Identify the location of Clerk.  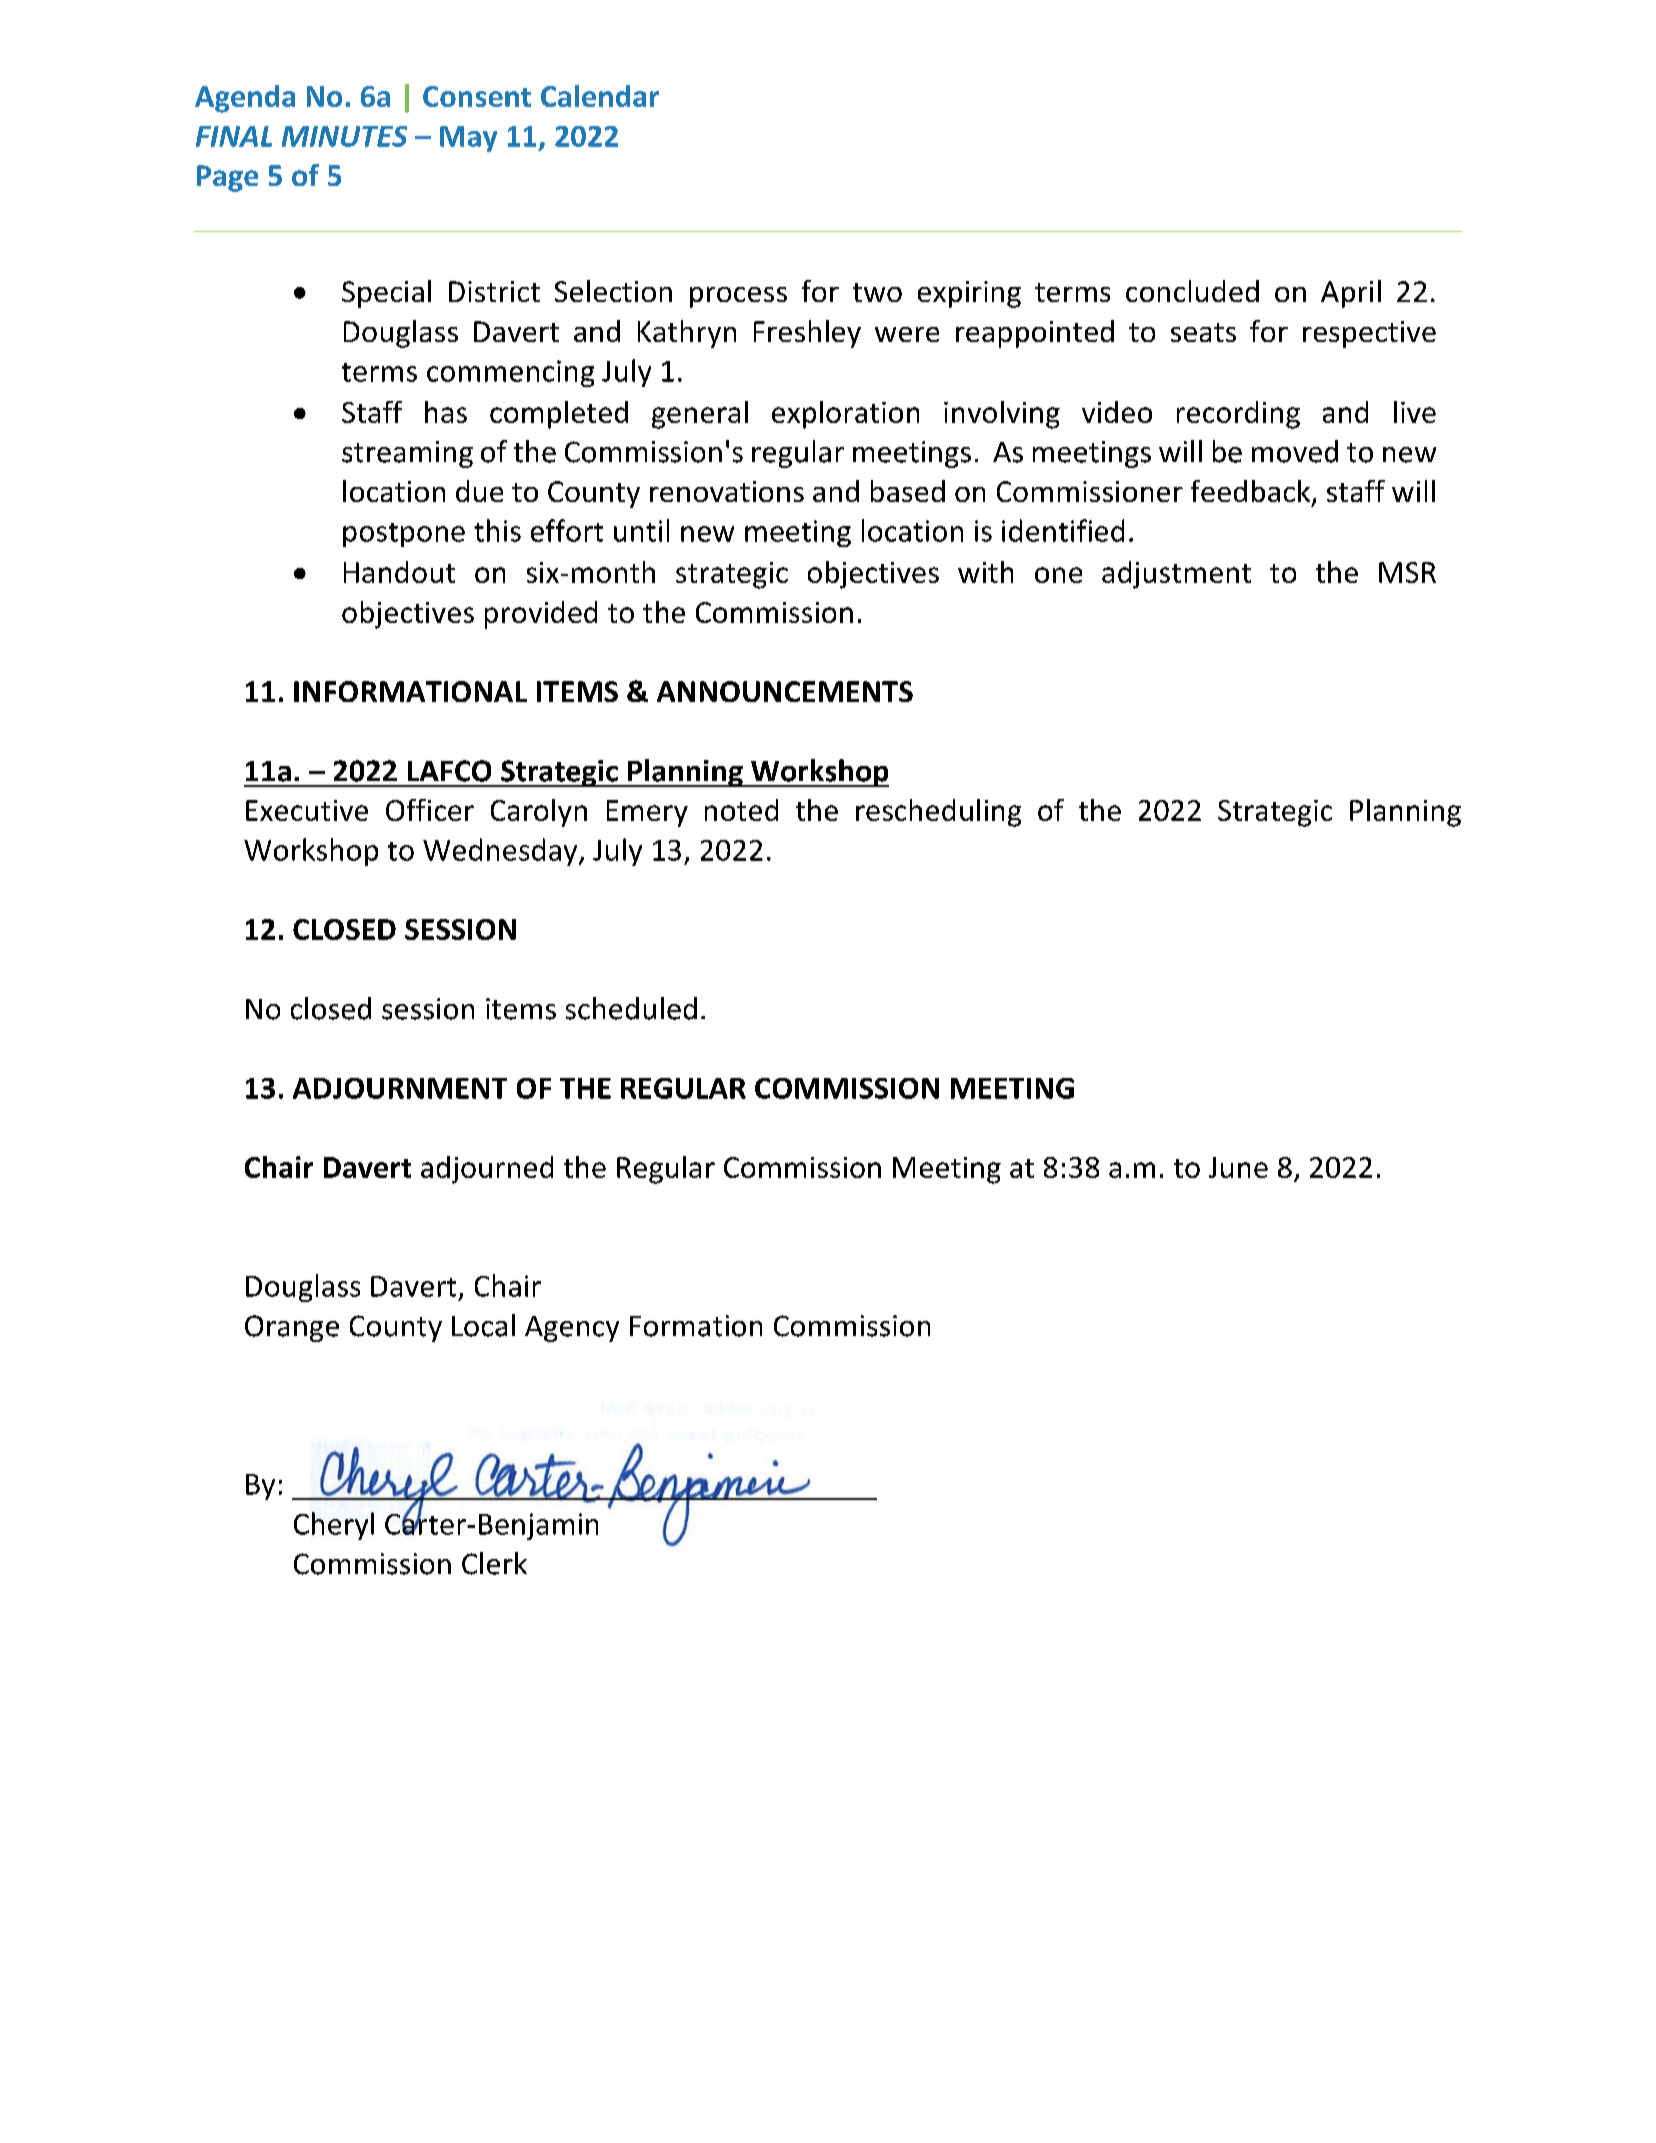
(494, 1563).
